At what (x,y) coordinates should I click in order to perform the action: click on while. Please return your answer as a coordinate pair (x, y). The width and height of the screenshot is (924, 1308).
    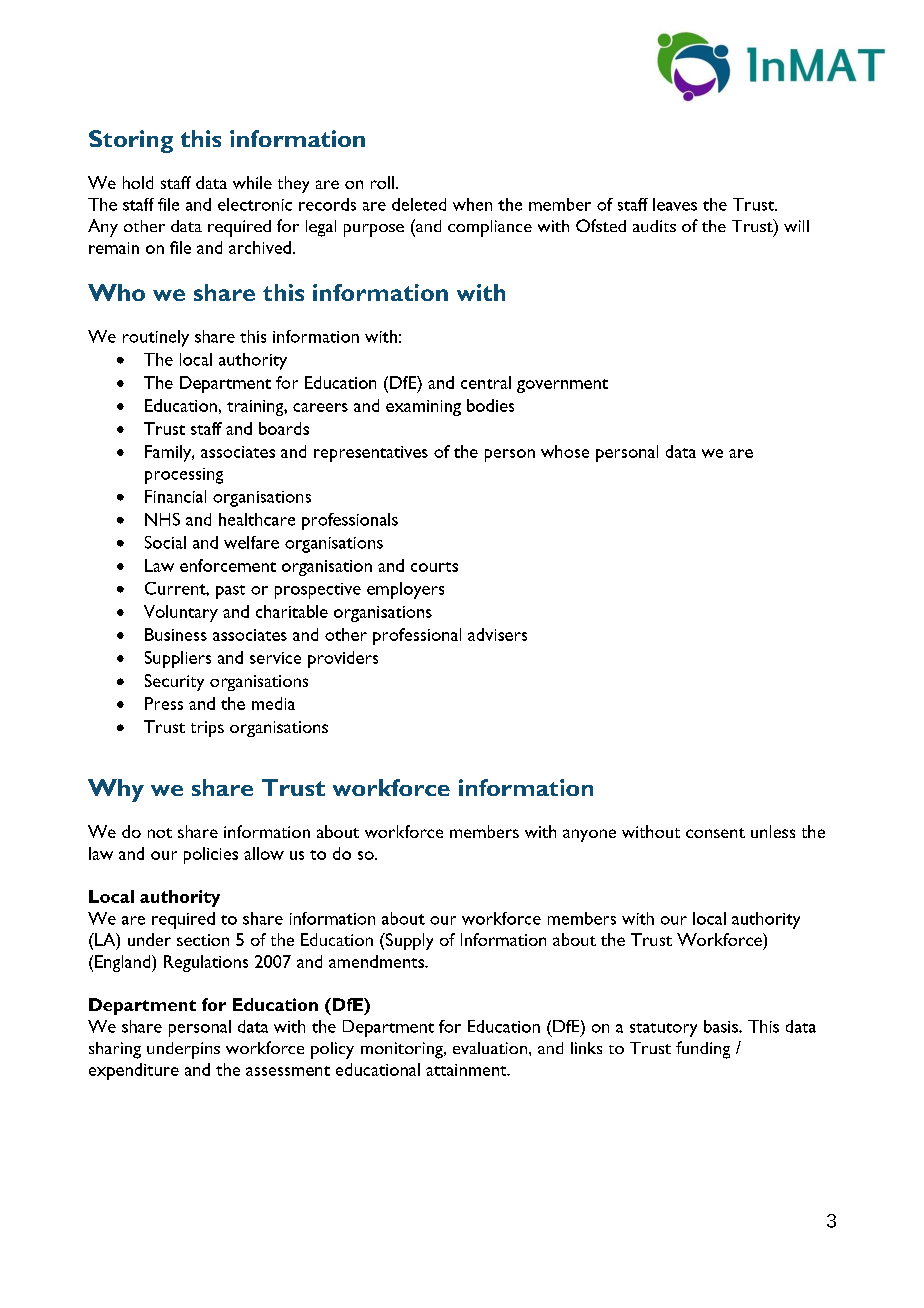
    Looking at the image, I should click on (252, 182).
